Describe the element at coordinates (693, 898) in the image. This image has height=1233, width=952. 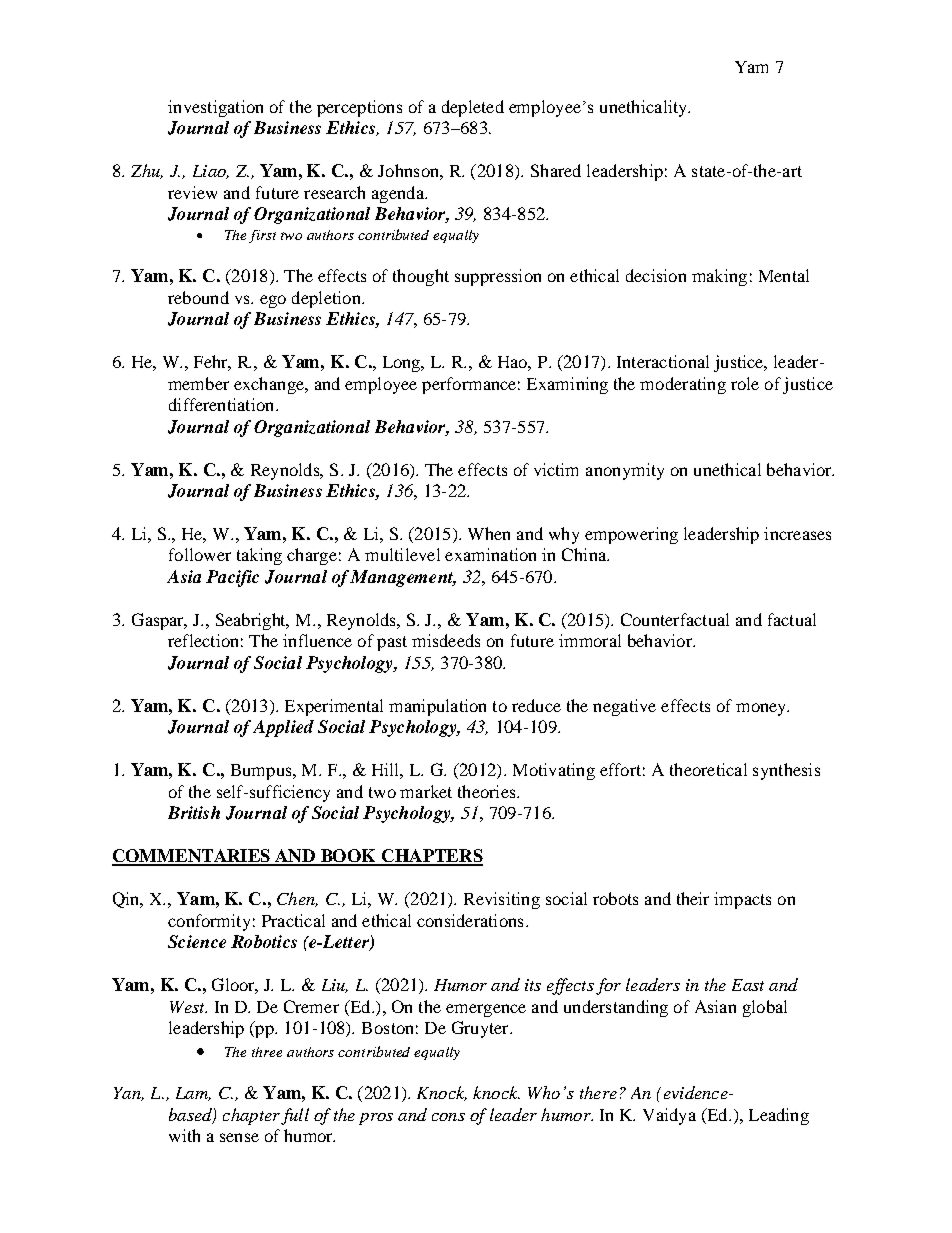
I see `their` at that location.
